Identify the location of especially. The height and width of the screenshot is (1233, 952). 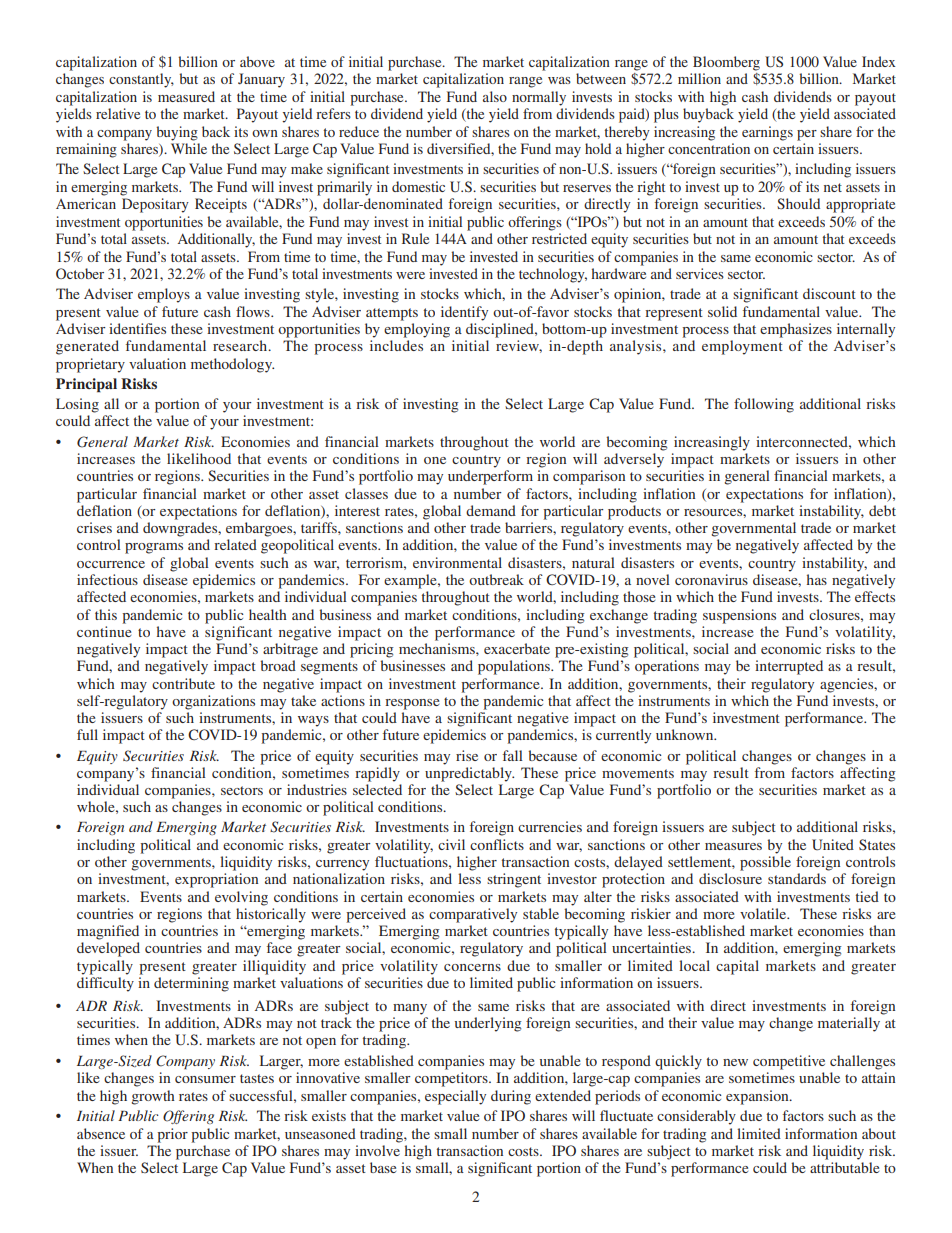
(455, 1097).
